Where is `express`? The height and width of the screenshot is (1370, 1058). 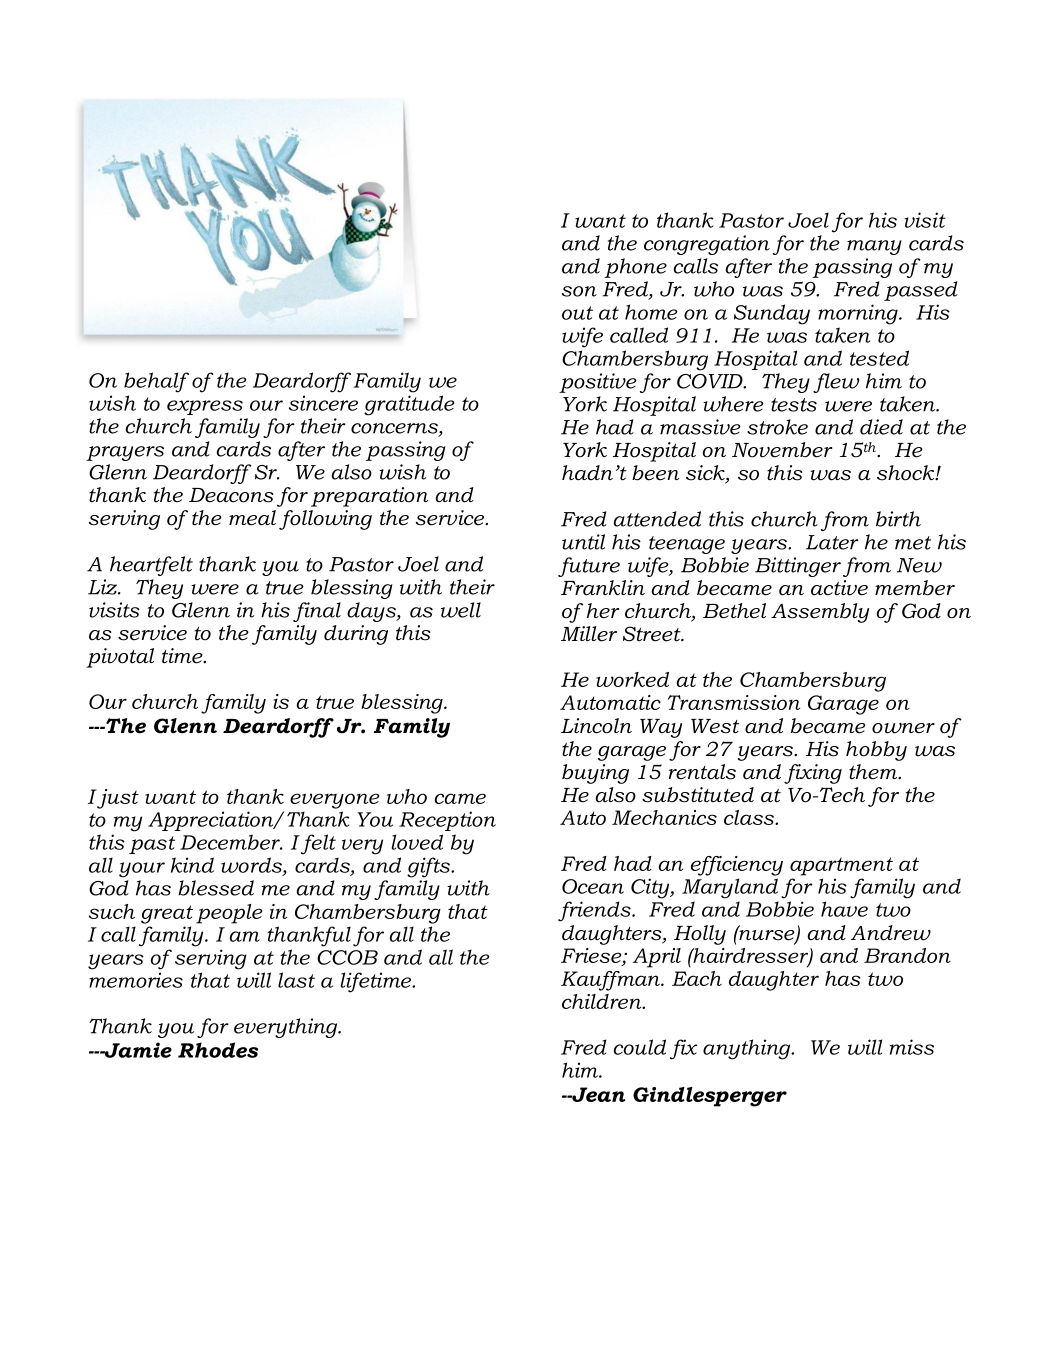
express is located at coordinates (205, 407).
